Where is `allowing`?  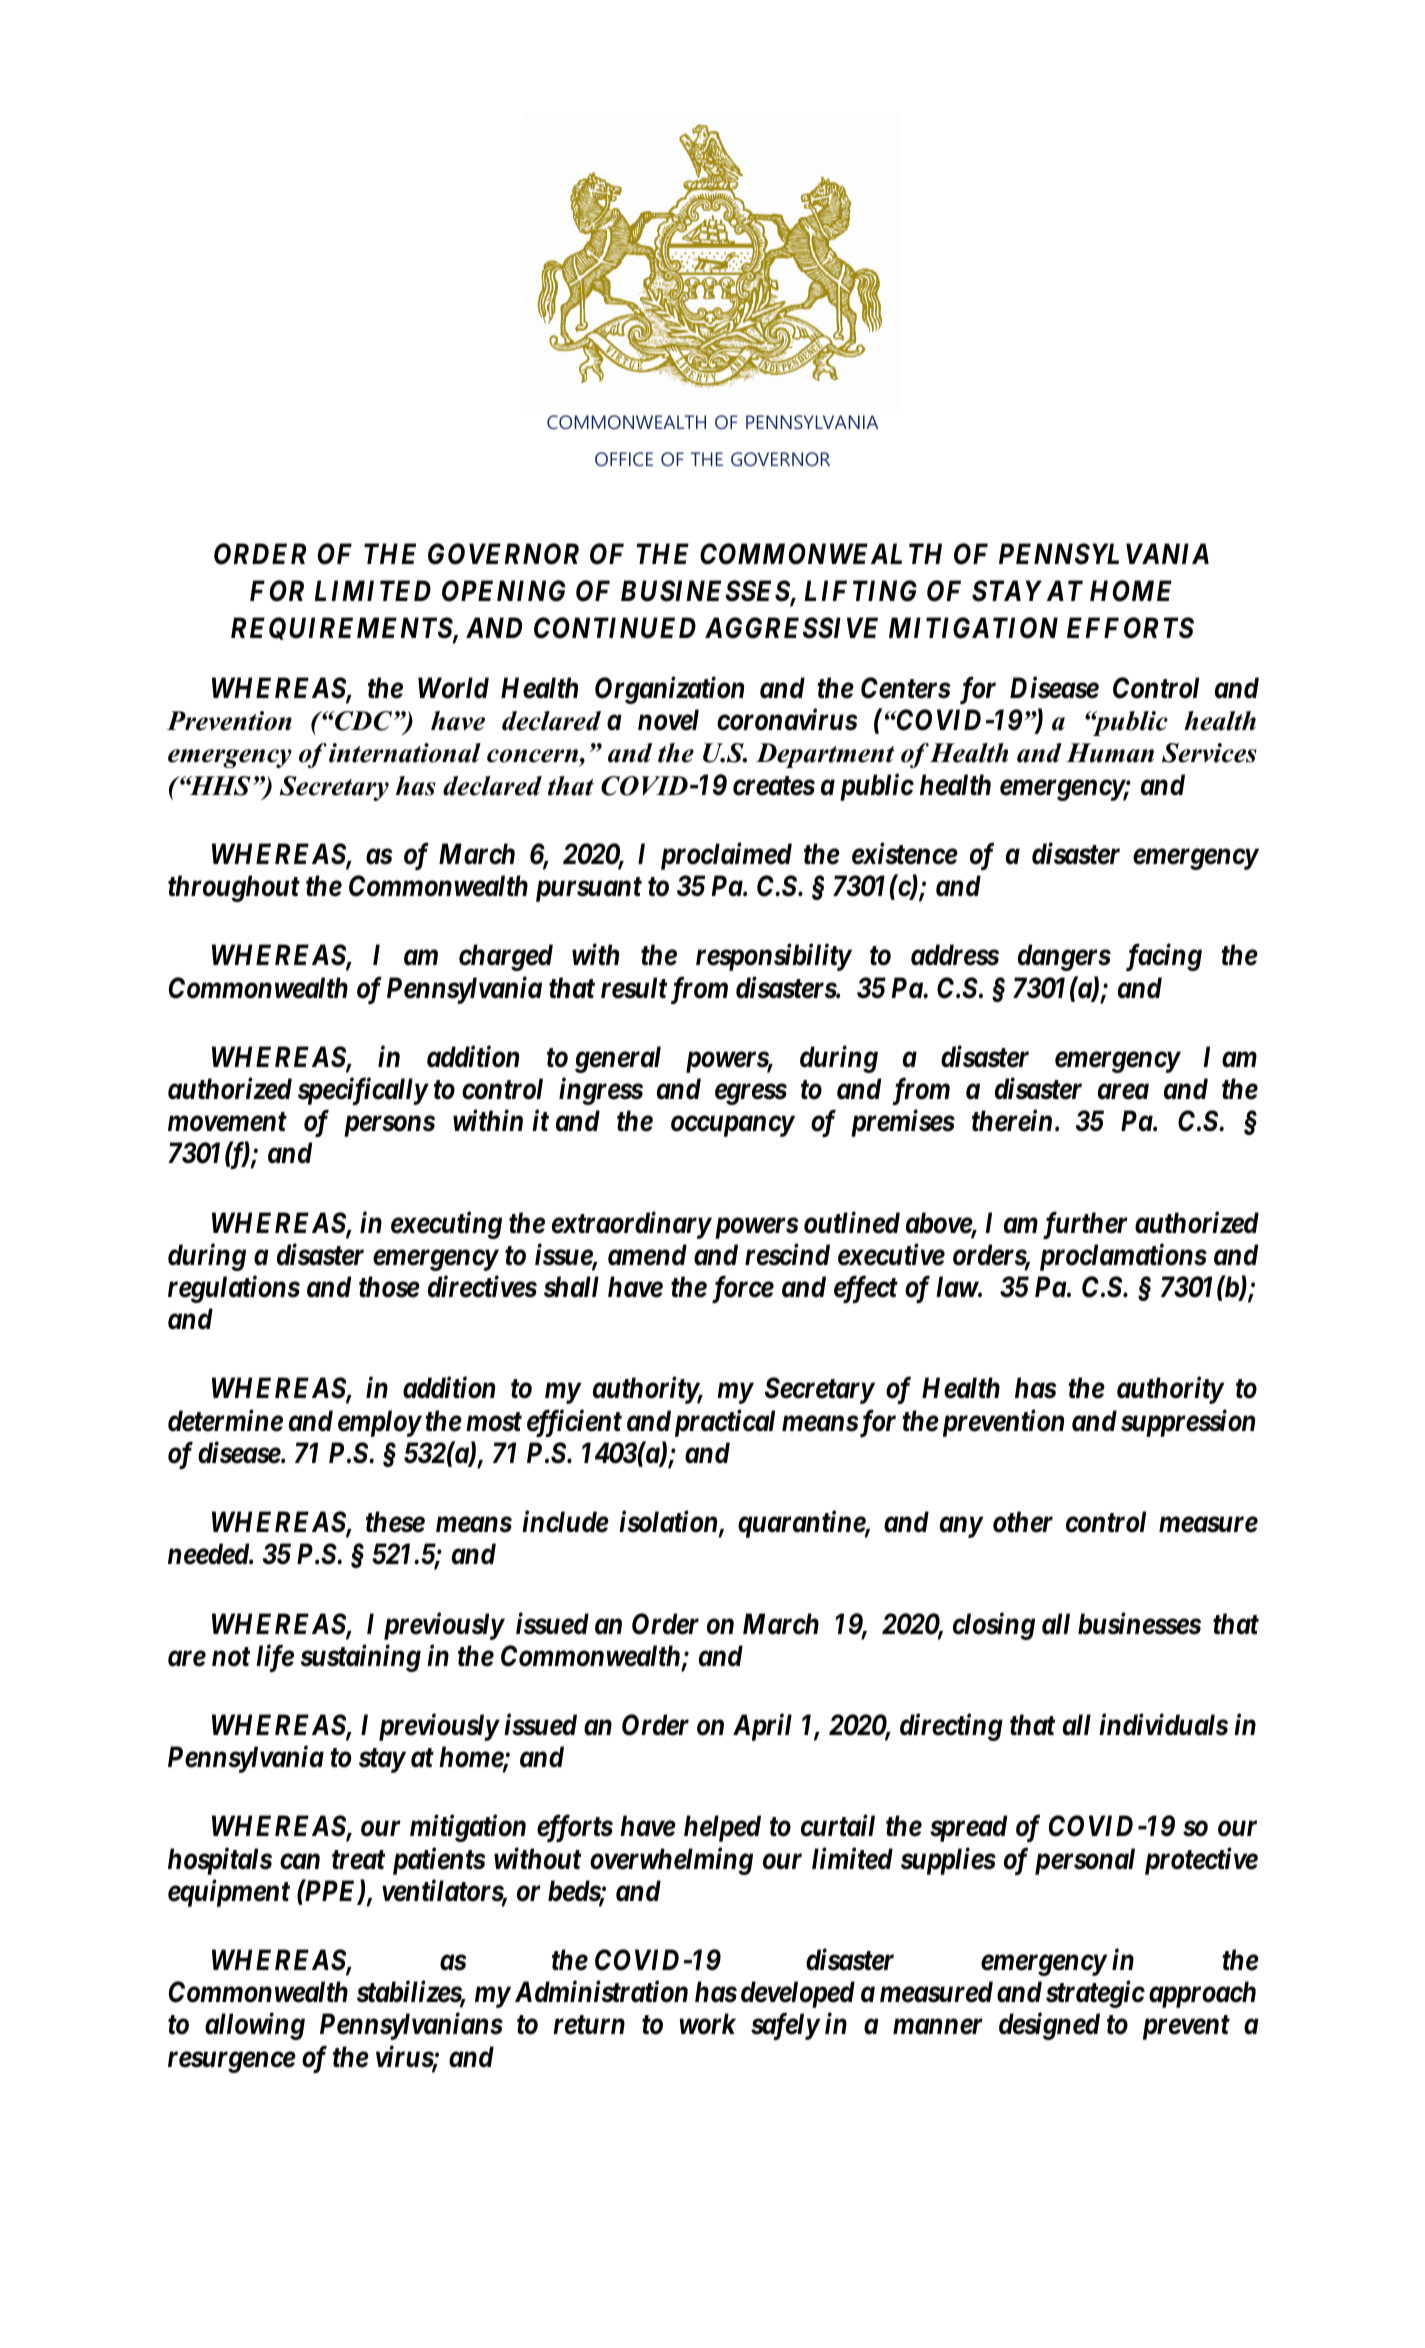
allowing is located at coordinates (255, 2026).
